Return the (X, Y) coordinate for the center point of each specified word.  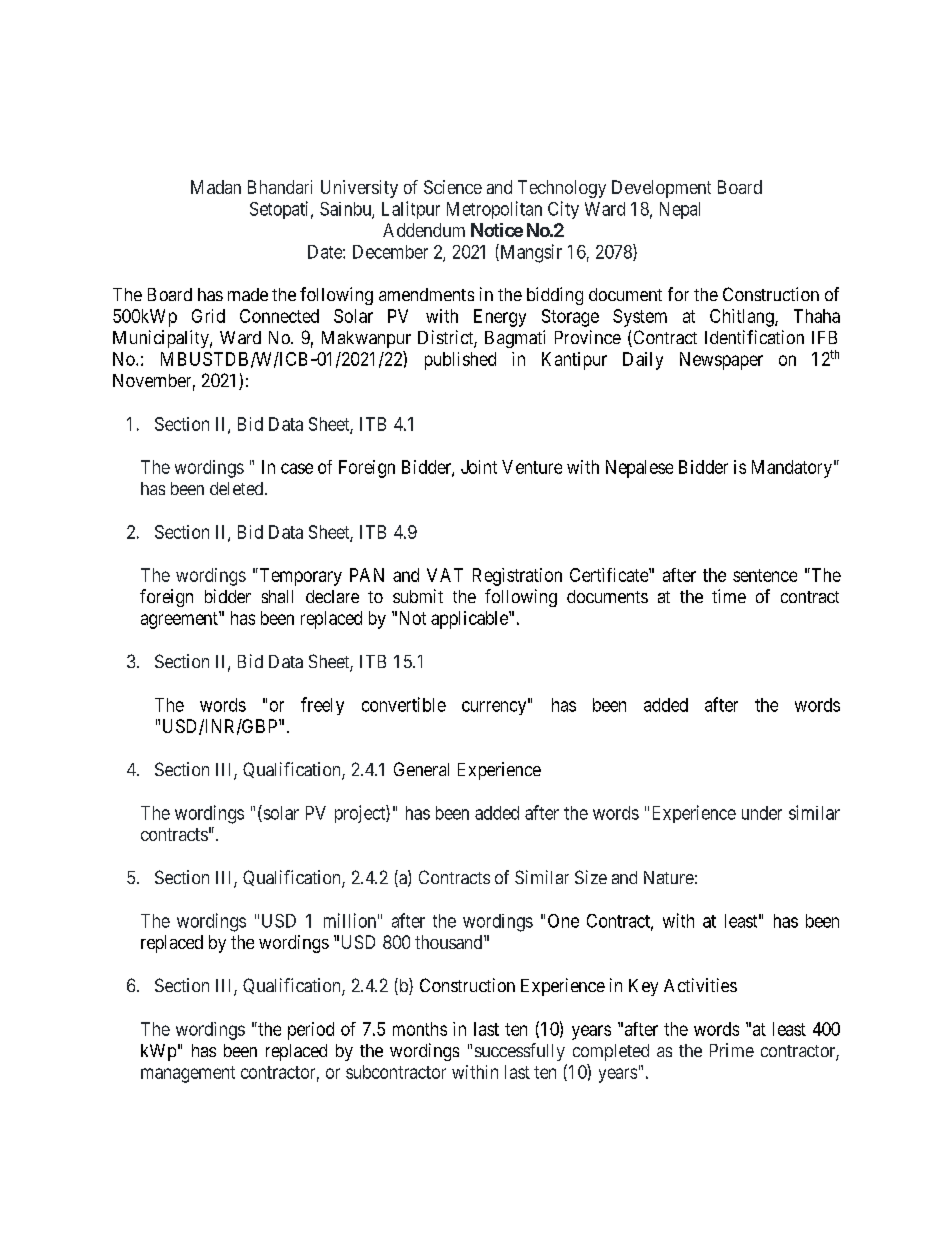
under (762, 813)
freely (322, 706)
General (421, 769)
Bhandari (280, 187)
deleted (238, 488)
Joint (479, 467)
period (311, 1031)
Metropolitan (494, 210)
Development (661, 189)
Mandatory (792, 469)
